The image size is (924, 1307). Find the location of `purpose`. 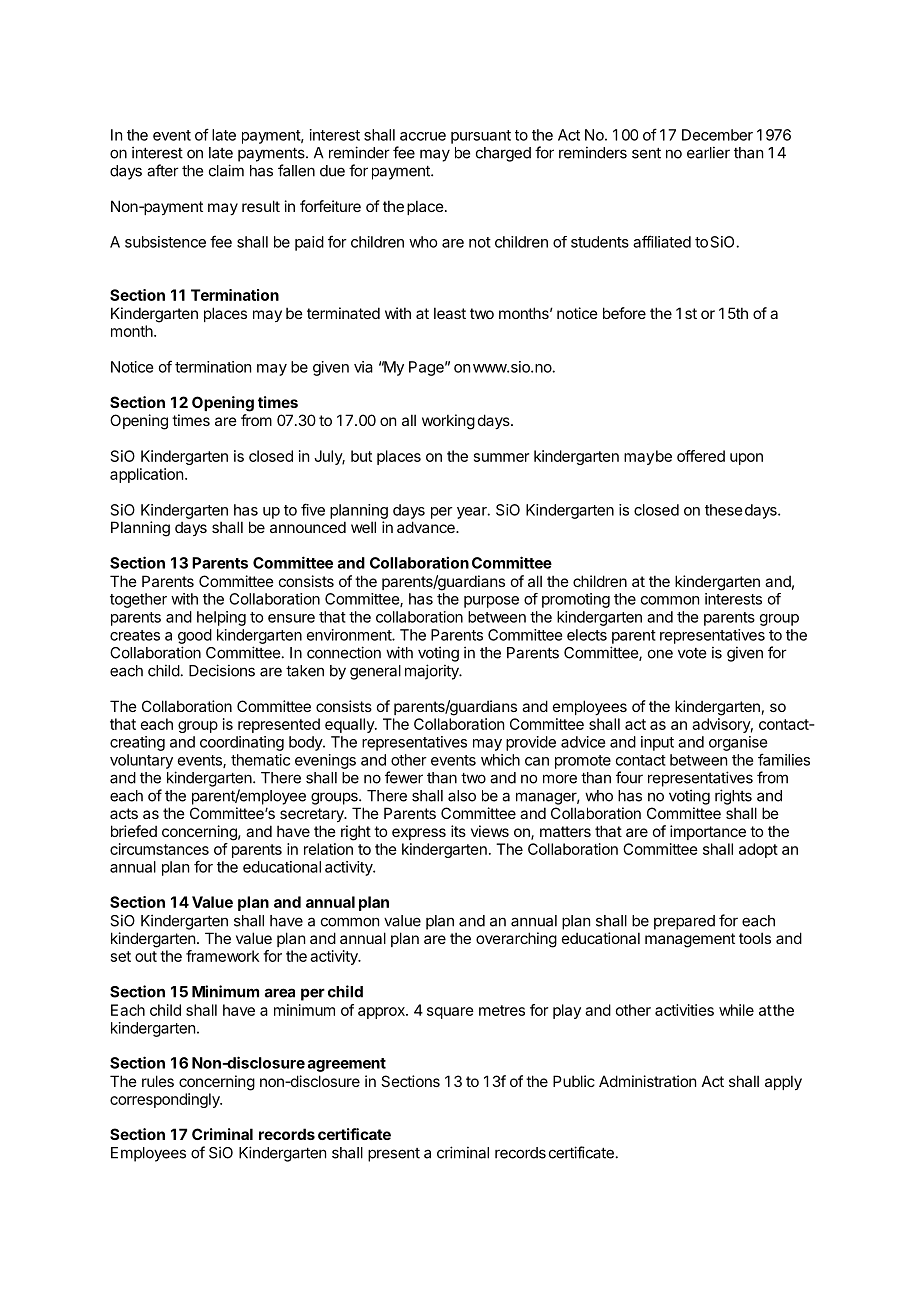

purpose is located at coordinates (491, 602).
